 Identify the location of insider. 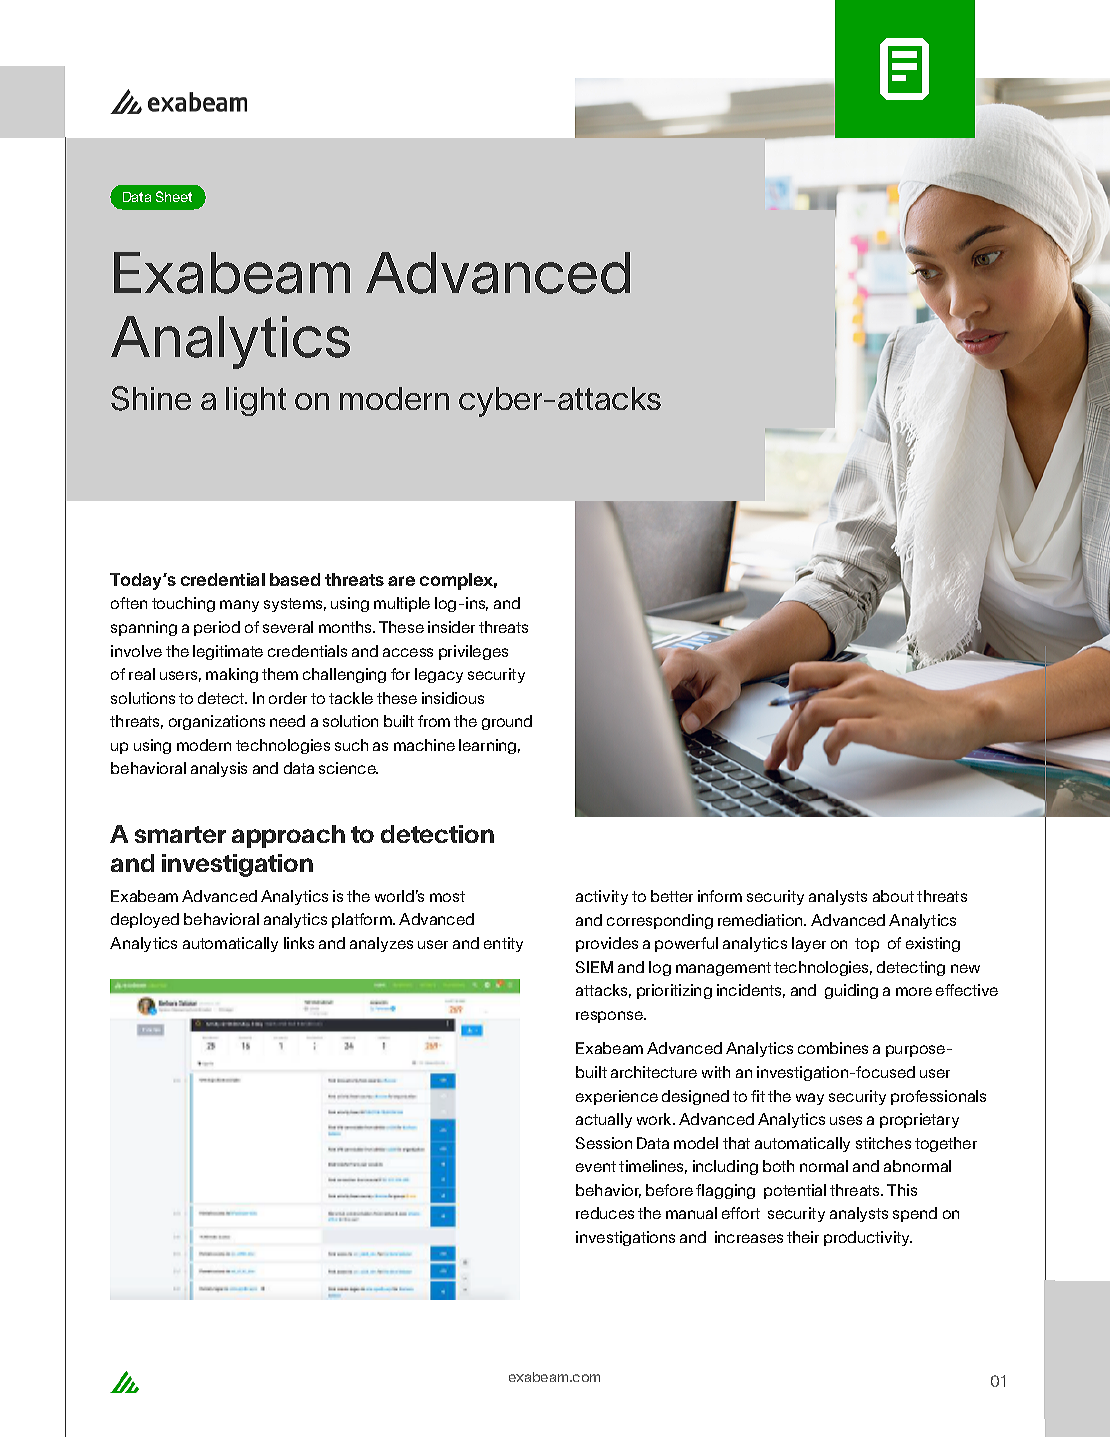
(451, 627).
